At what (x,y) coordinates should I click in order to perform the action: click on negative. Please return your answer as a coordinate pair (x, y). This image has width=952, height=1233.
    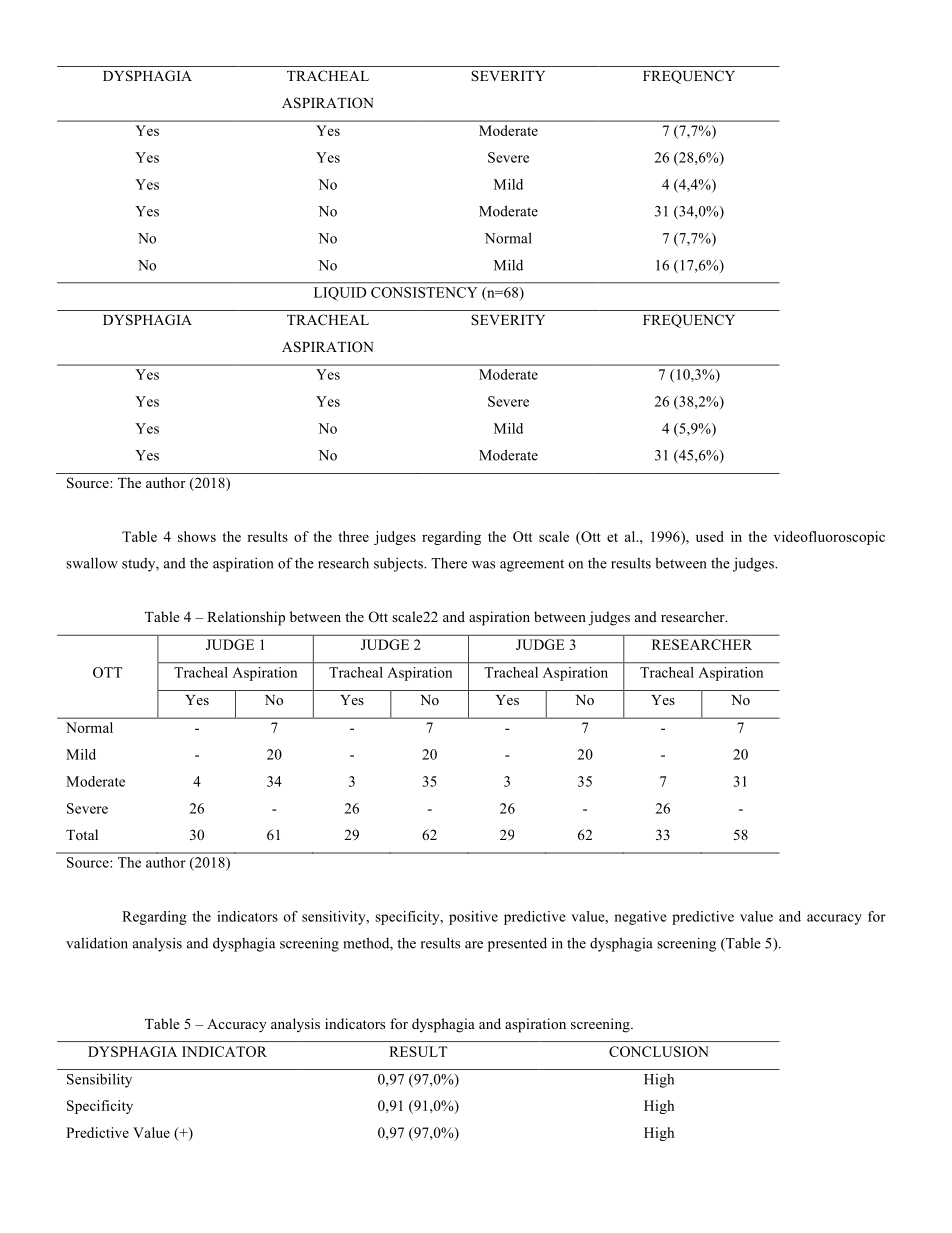
    Looking at the image, I should click on (640, 918).
